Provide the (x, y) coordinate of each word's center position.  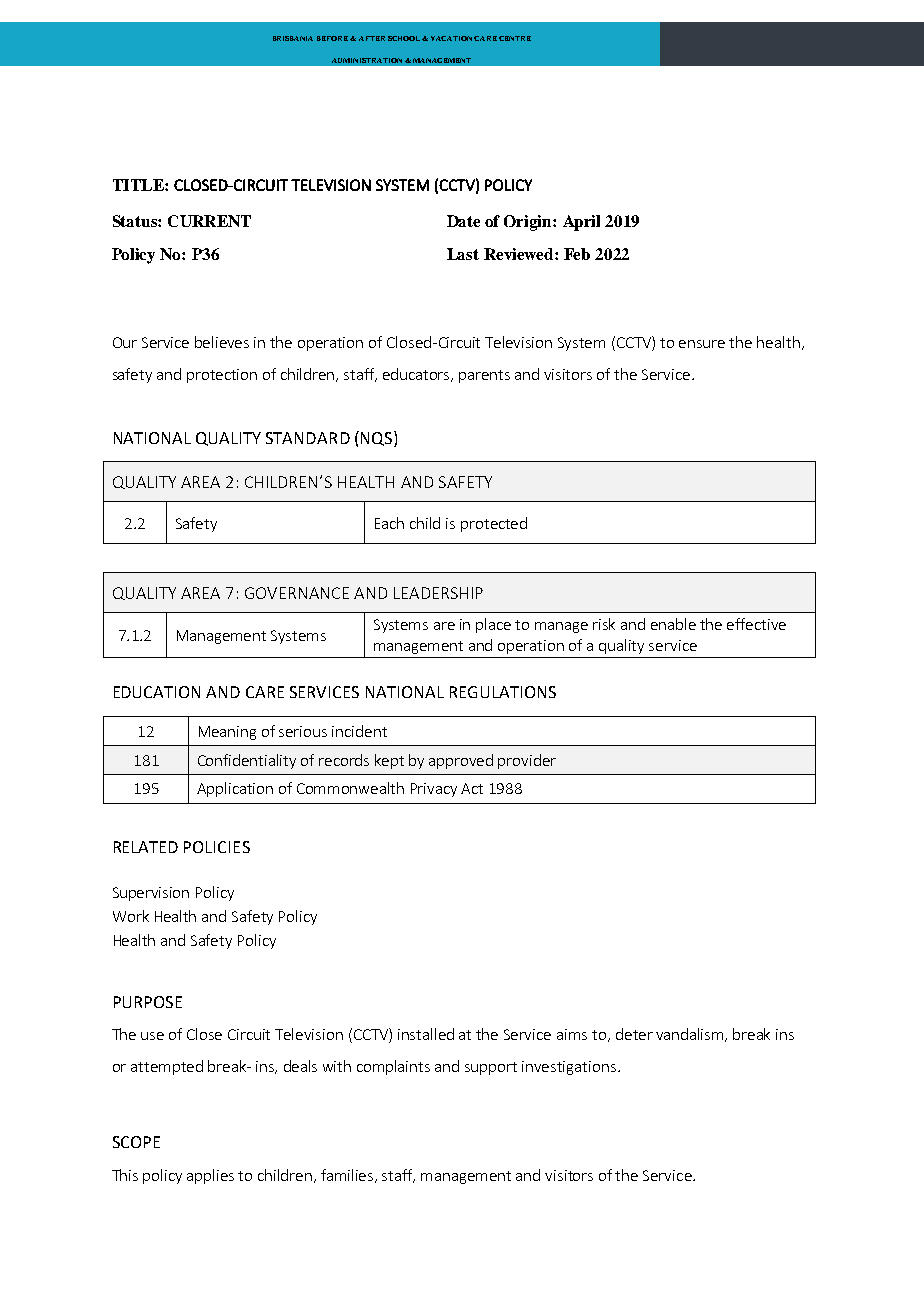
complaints (393, 1067)
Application (235, 789)
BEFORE (334, 38)
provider (527, 761)
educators (418, 375)
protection (222, 376)
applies (210, 1176)
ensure (702, 344)
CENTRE (515, 38)
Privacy (434, 790)
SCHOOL (405, 38)
